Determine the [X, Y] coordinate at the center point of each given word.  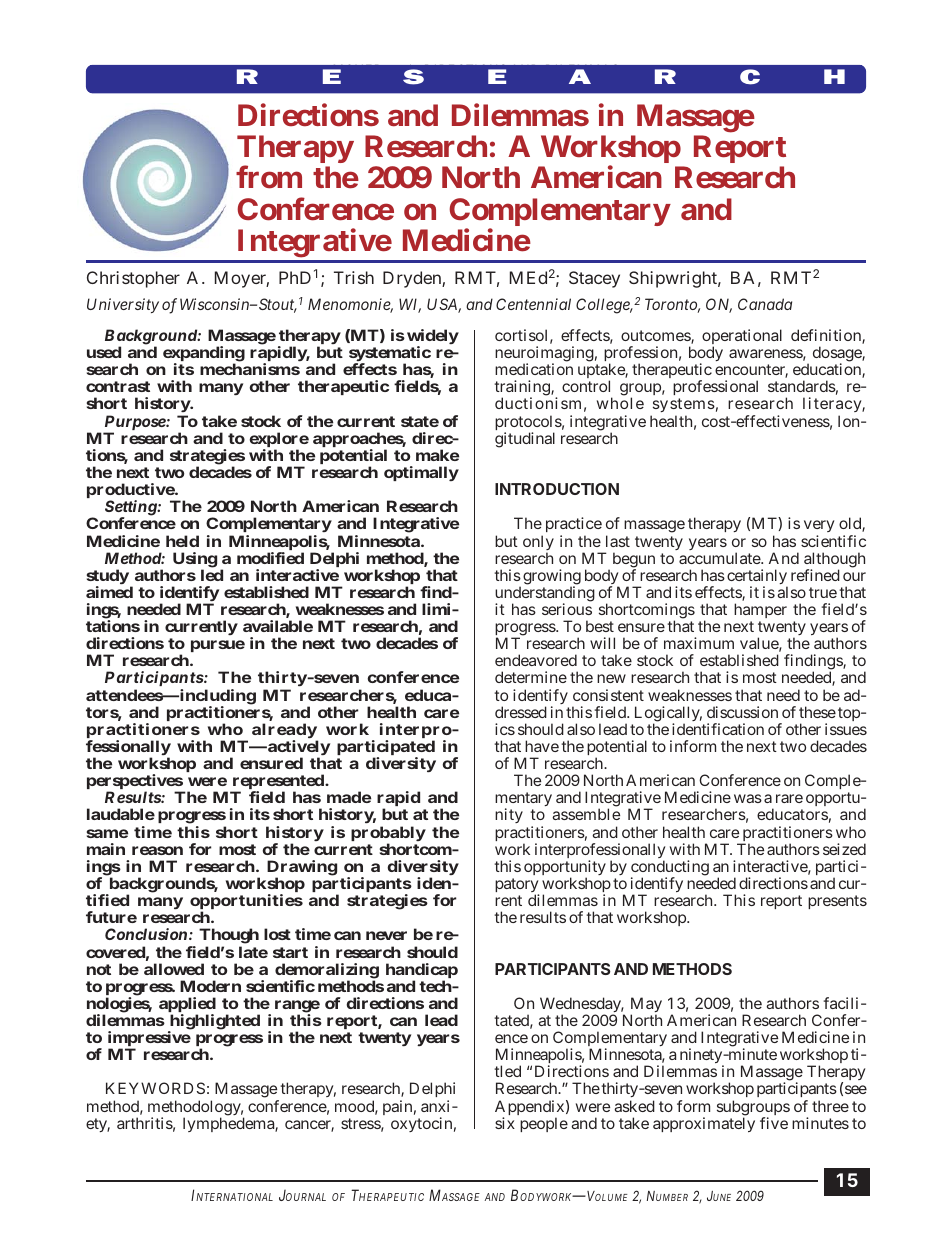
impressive [149, 1040]
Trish [354, 277]
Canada [765, 304]
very [819, 528]
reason [157, 850]
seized [844, 849]
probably [388, 835]
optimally [421, 473]
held [182, 541]
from [269, 177]
